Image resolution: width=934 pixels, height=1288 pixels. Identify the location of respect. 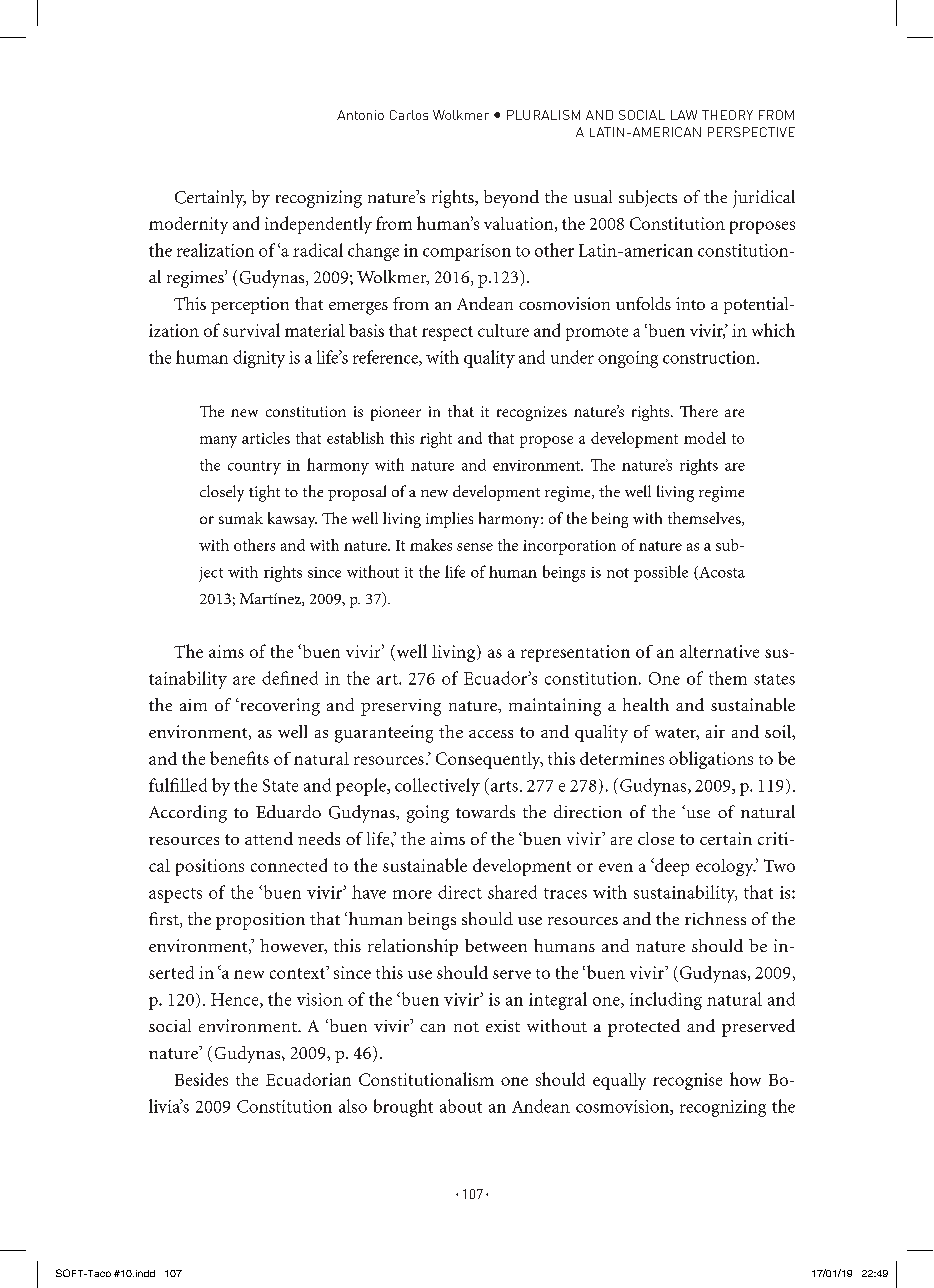
(447, 333).
